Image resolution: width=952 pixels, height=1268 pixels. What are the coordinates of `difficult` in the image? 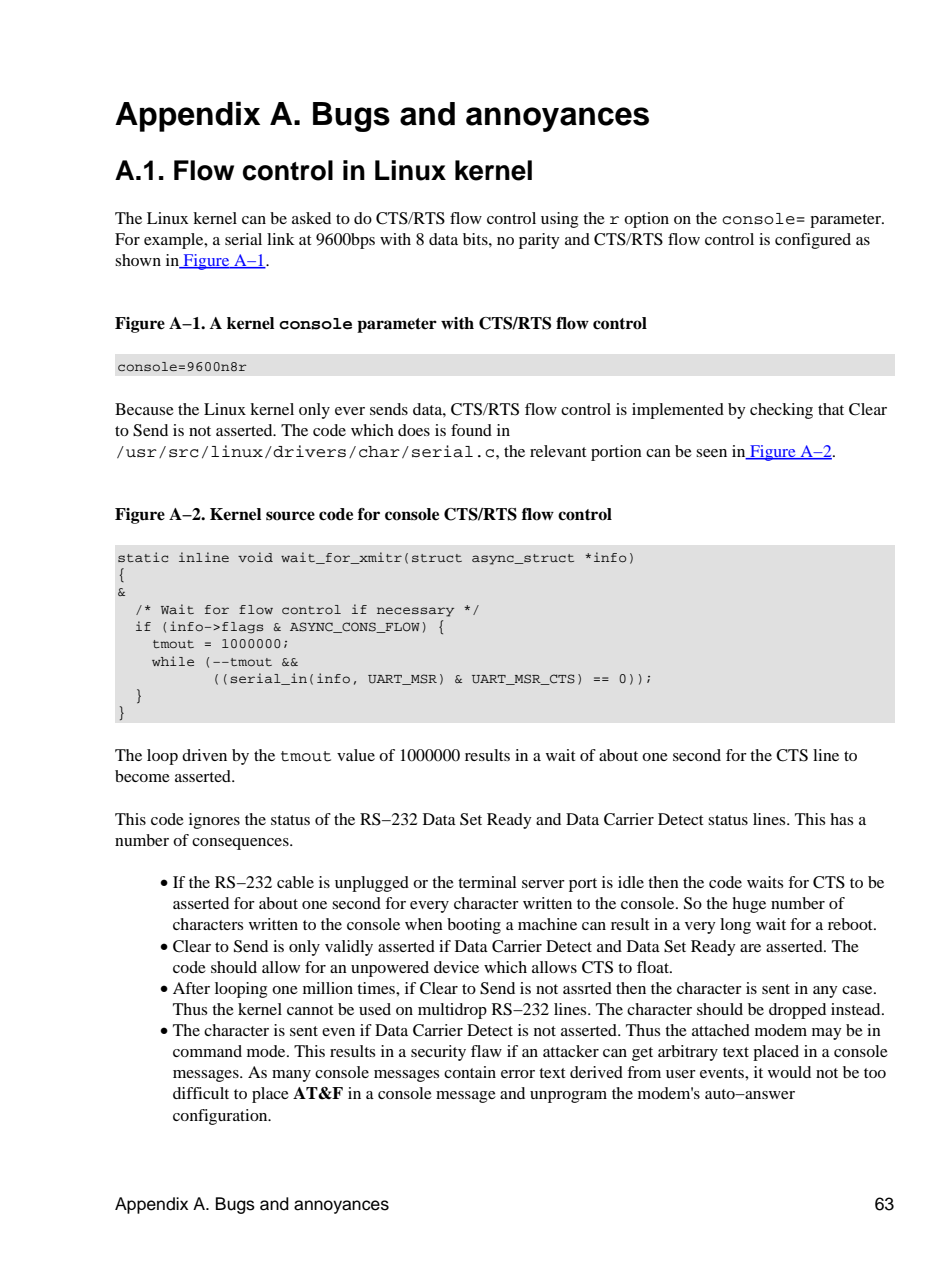 It's located at (201, 1093).
